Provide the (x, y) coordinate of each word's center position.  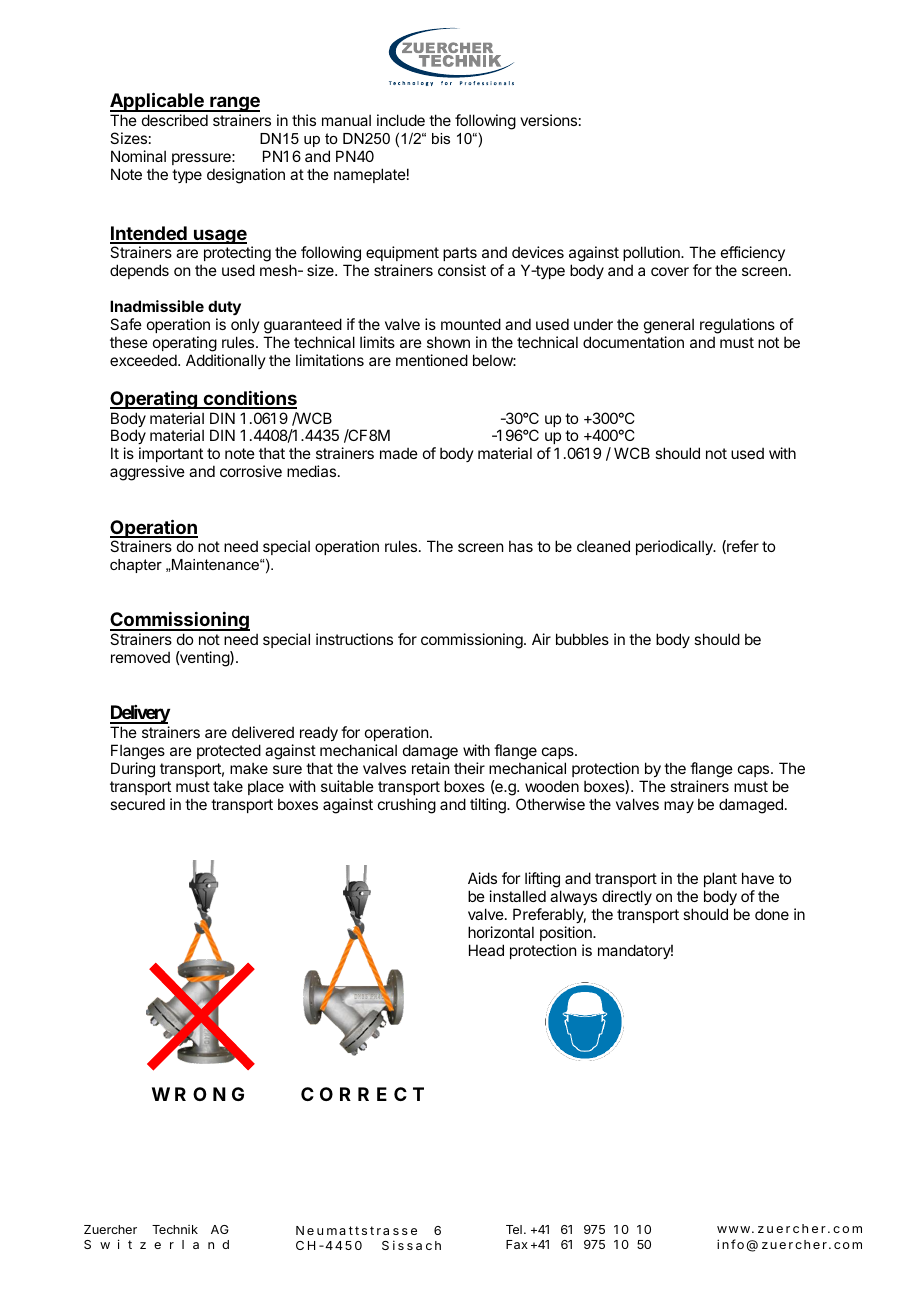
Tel (514, 1229)
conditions (249, 399)
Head (486, 950)
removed (140, 657)
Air (541, 639)
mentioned (432, 360)
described (175, 120)
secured (137, 804)
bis (441, 138)
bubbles (582, 639)
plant (720, 879)
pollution (652, 253)
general (669, 327)
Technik (175, 1229)
